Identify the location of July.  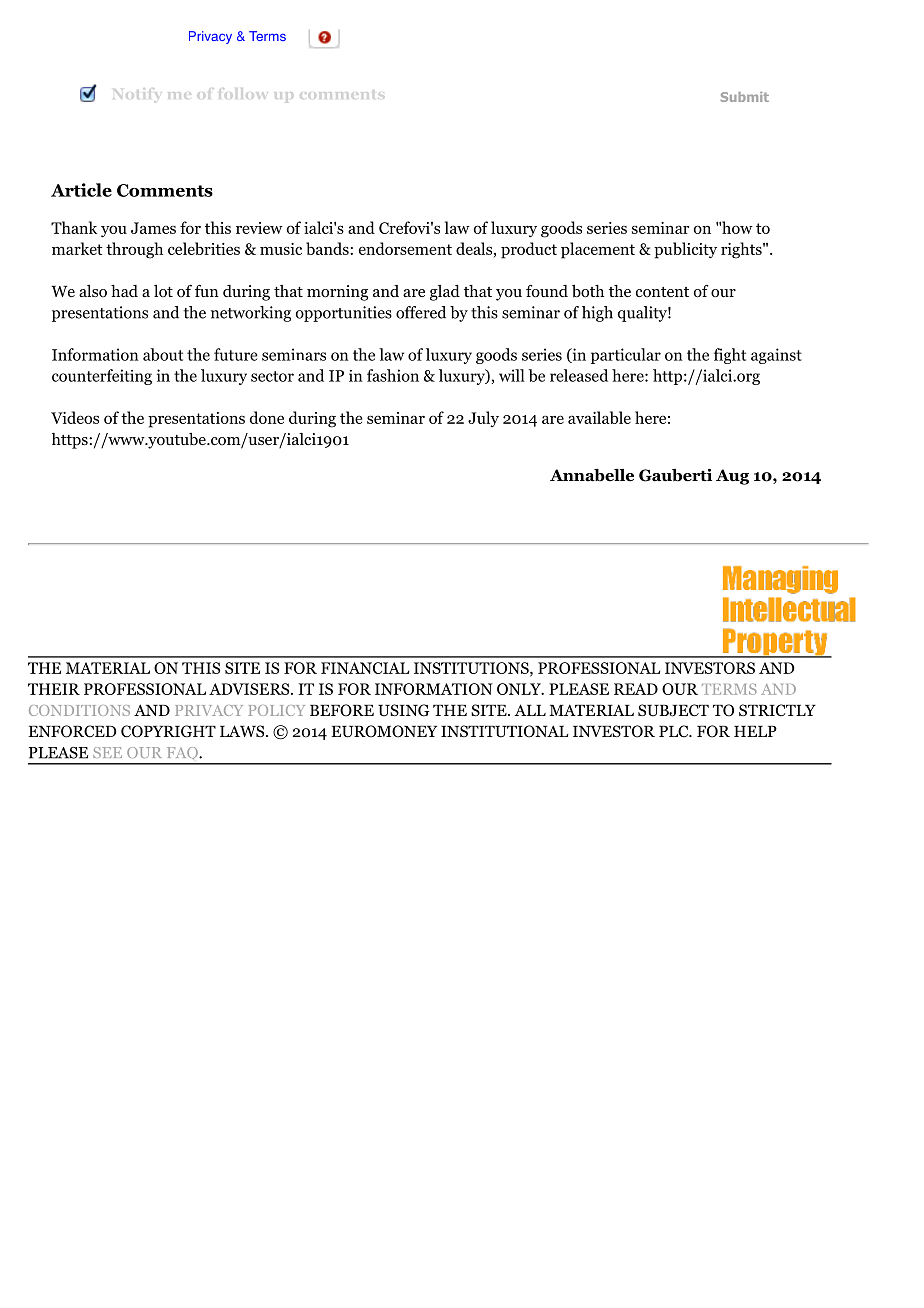
(483, 419).
